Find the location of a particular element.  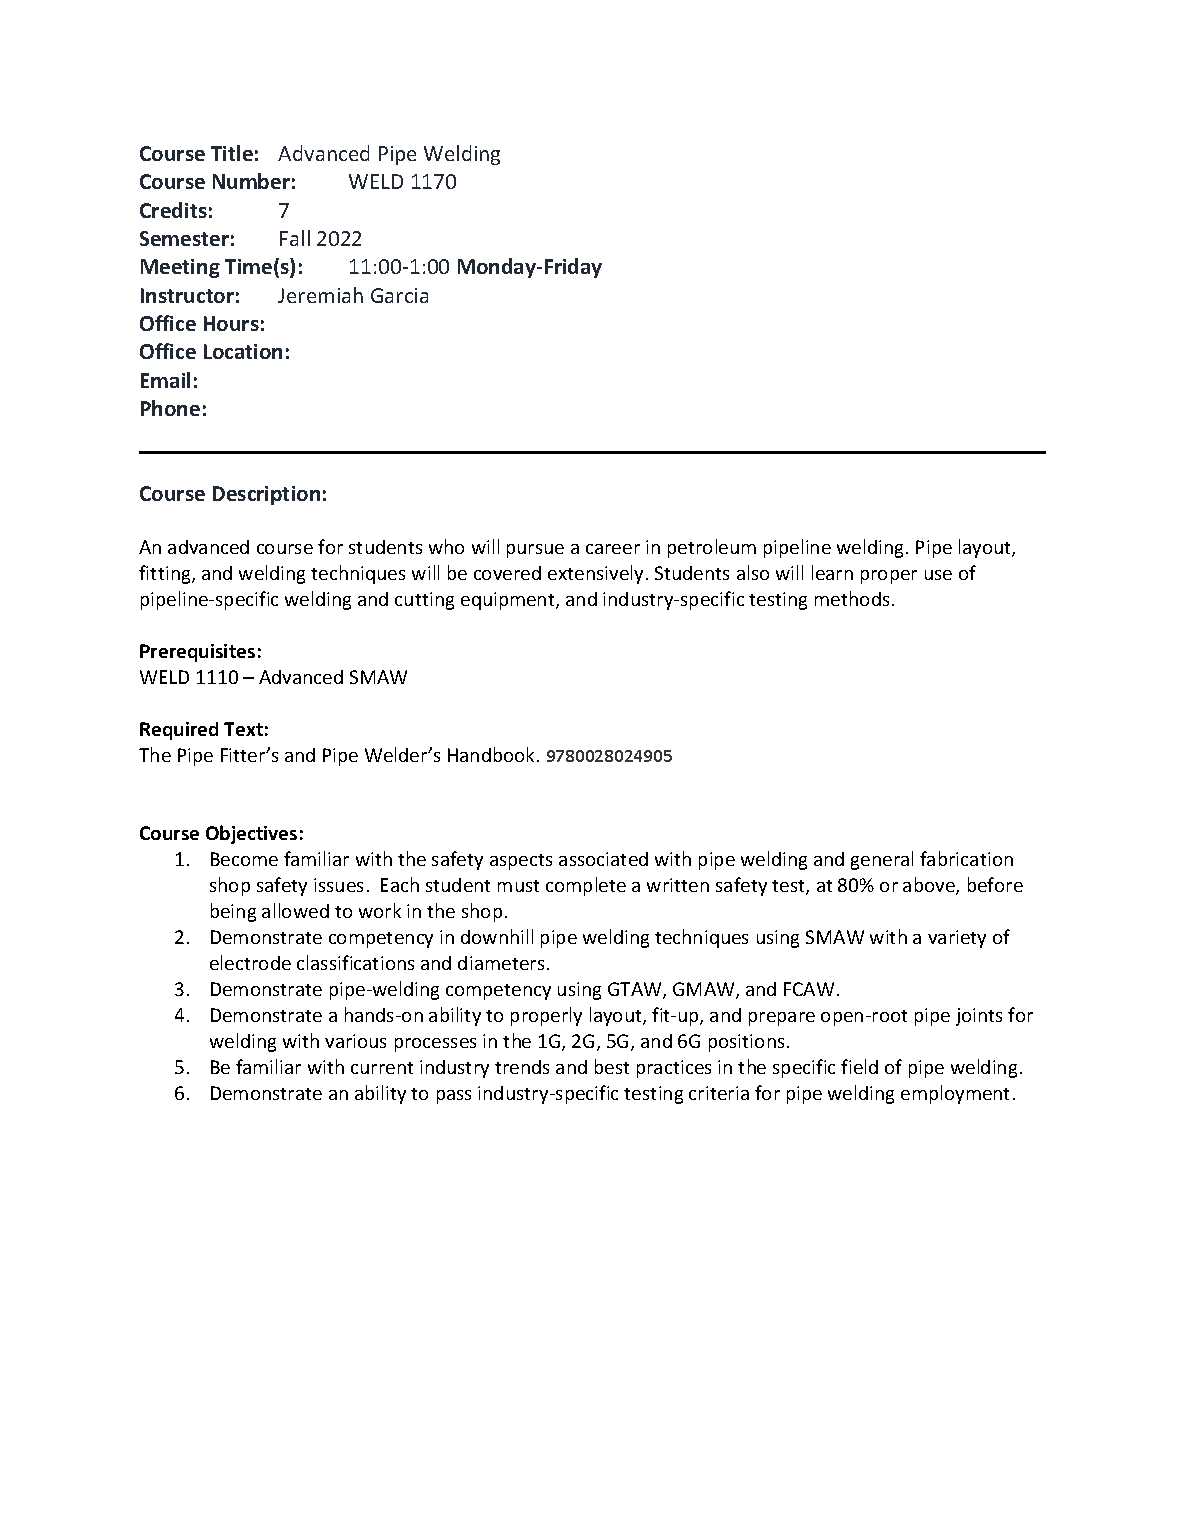

career is located at coordinates (613, 549).
